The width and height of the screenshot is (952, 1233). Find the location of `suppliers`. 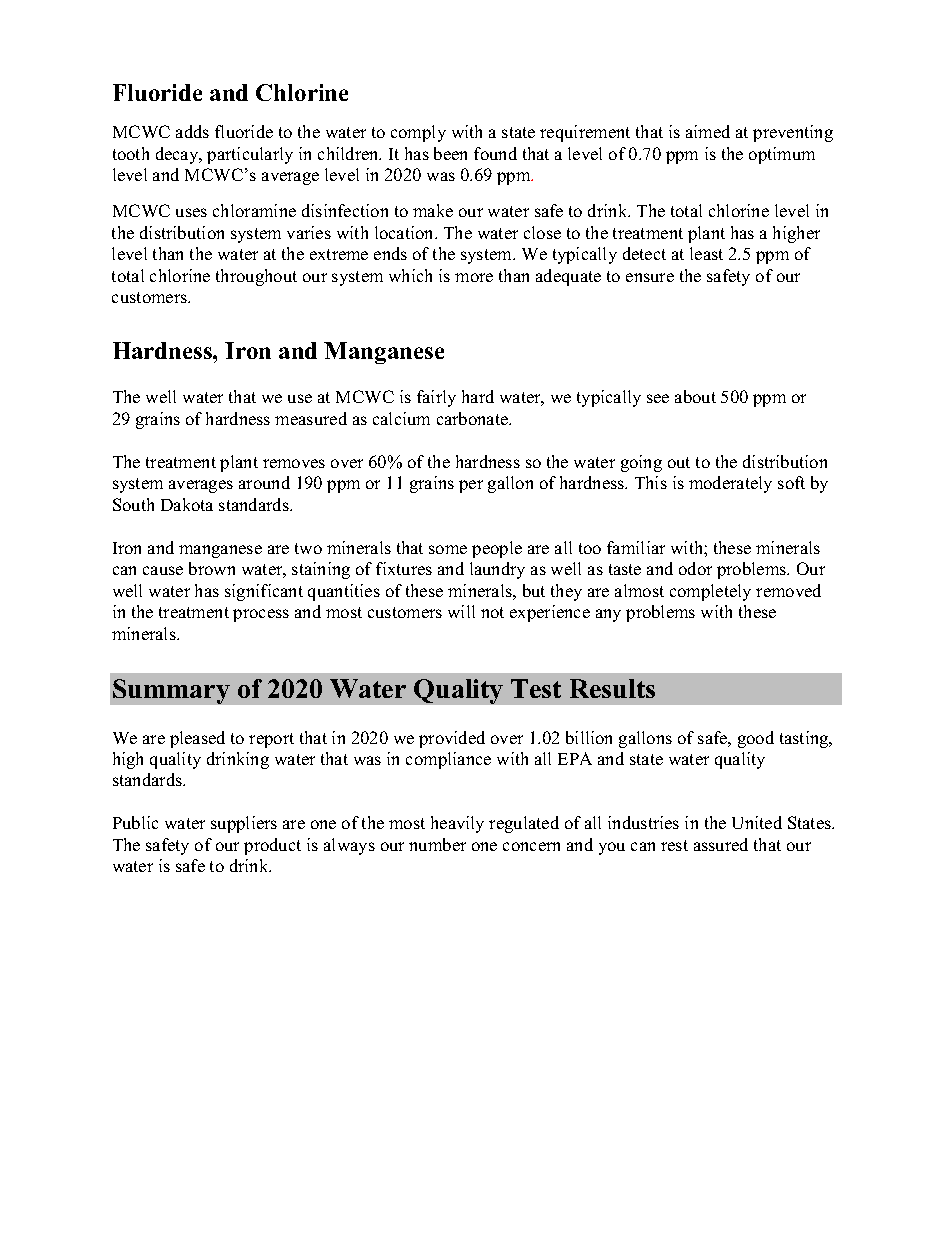

suppliers is located at coordinates (244, 824).
